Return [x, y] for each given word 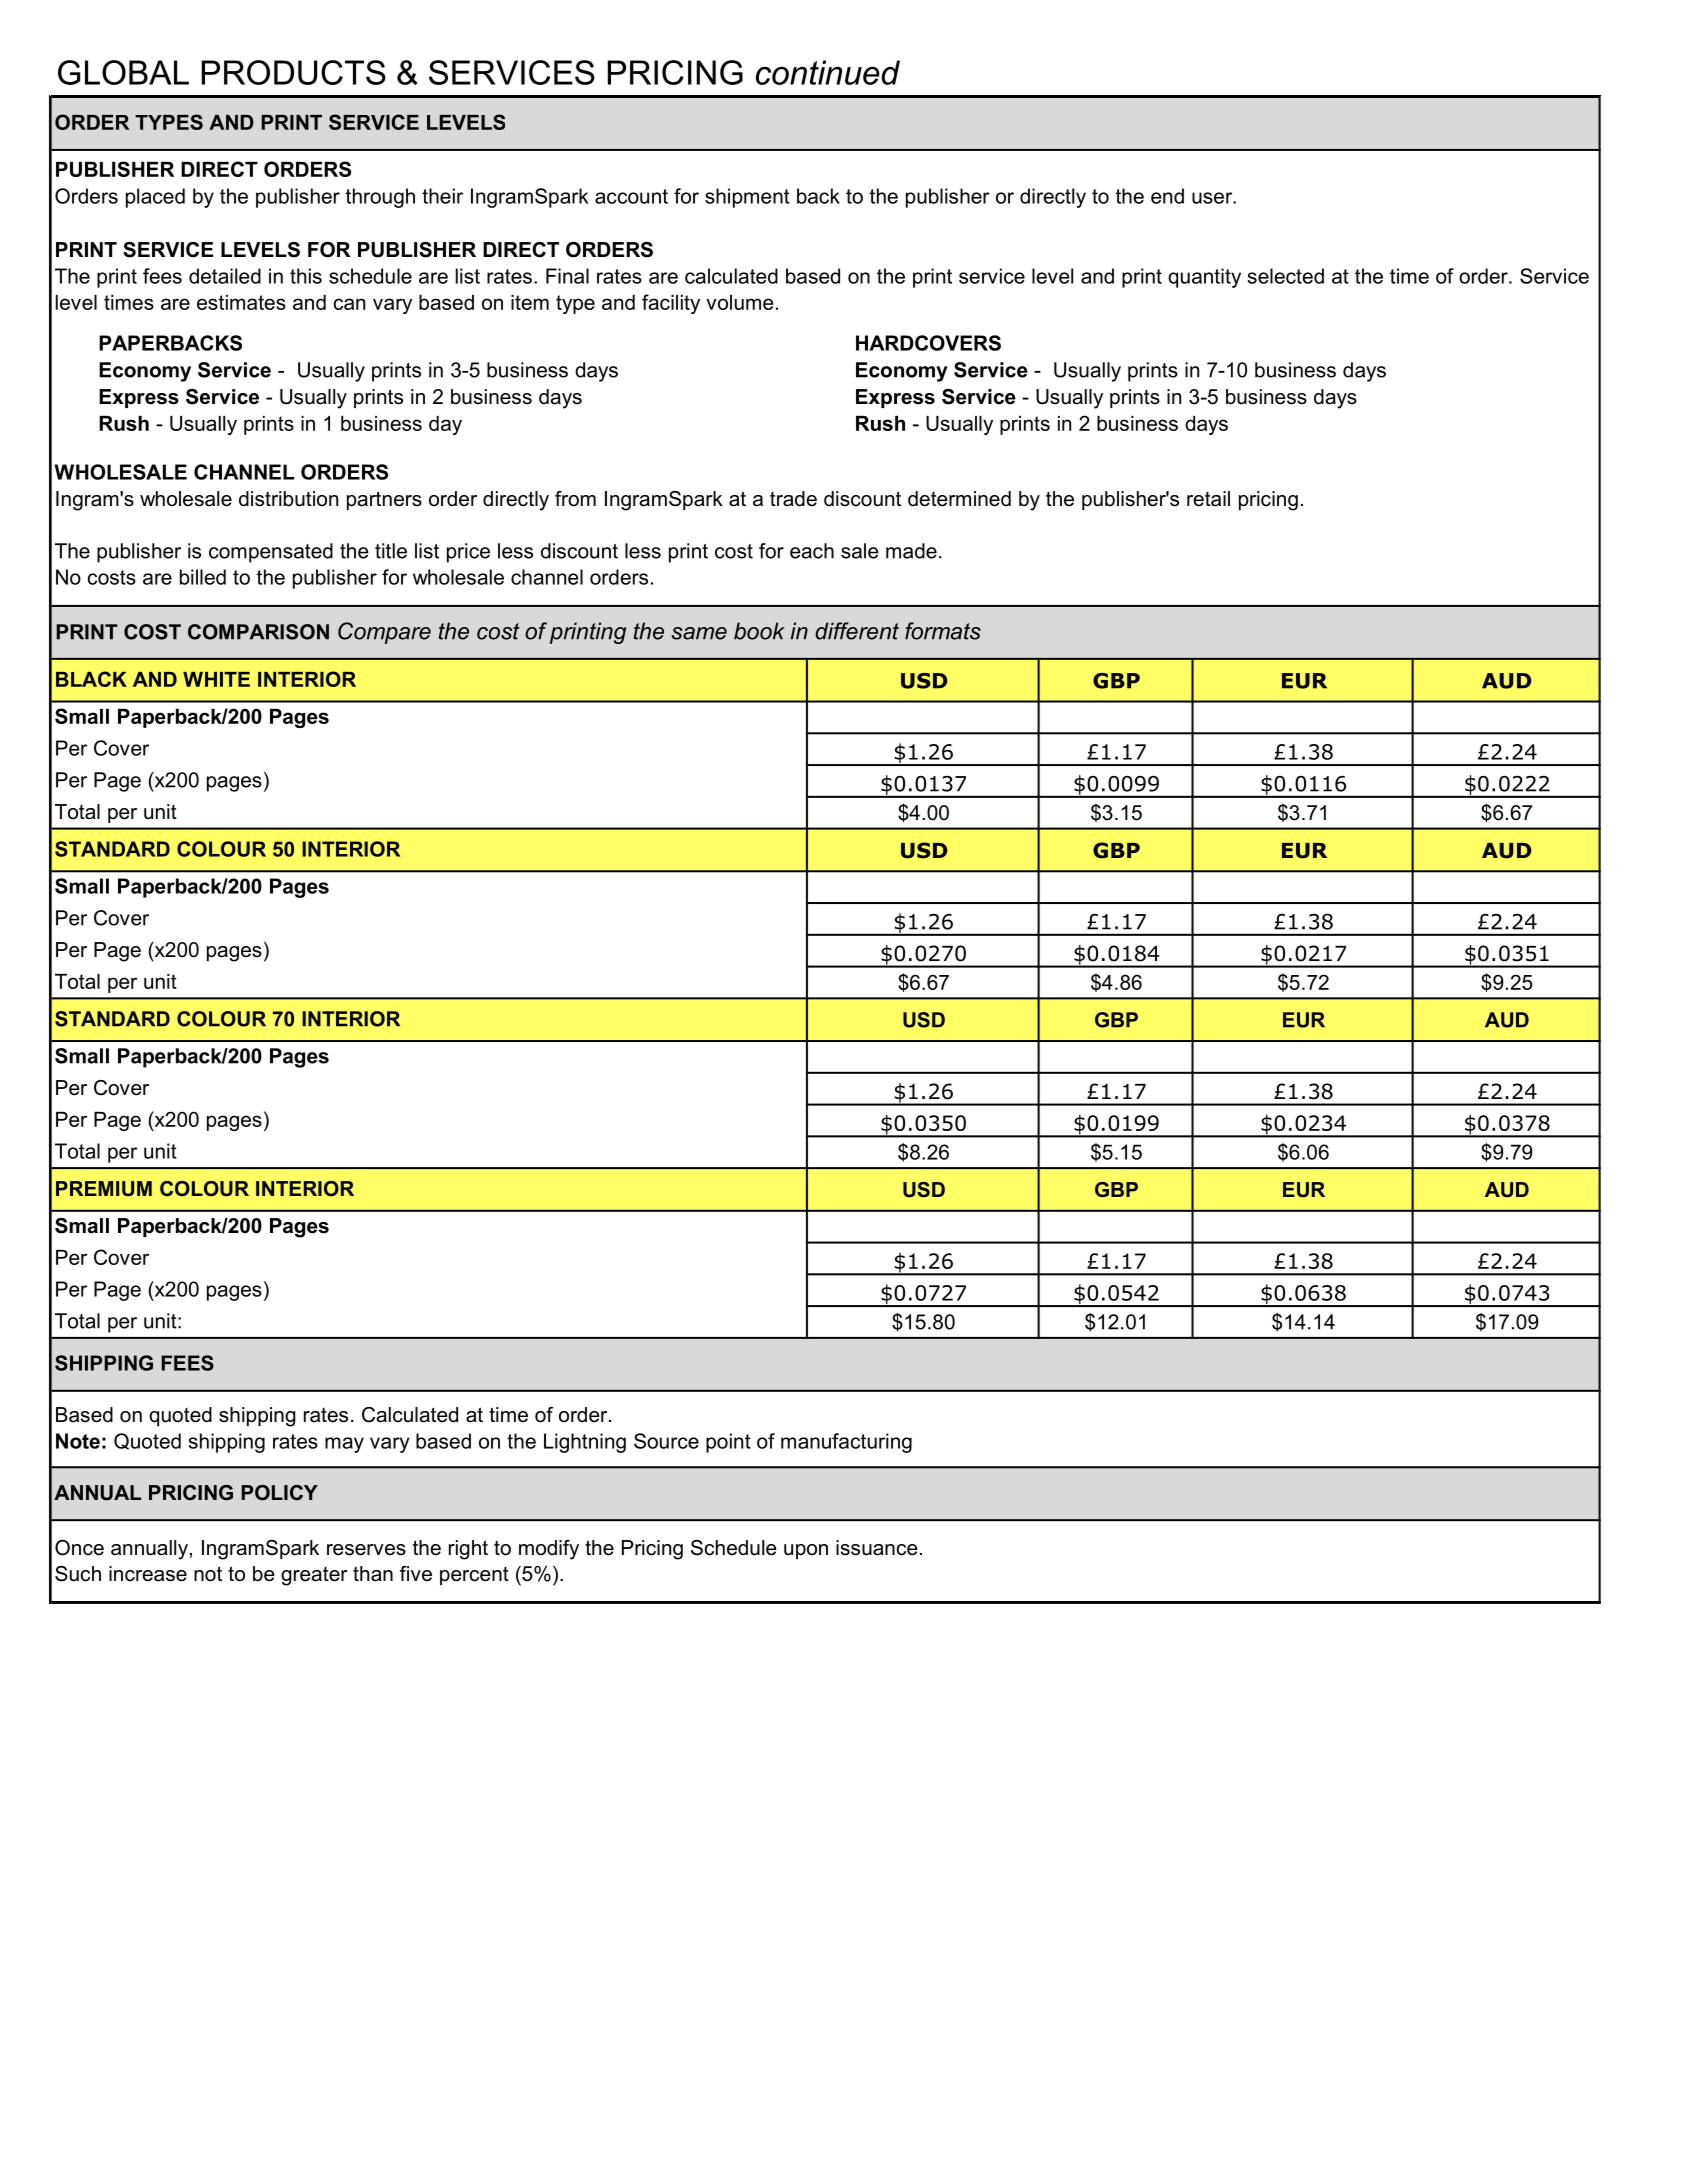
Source [666, 1441]
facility [671, 304]
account [631, 196]
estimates [241, 302]
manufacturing [846, 1443]
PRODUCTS [294, 72]
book [759, 631]
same [699, 633]
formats [943, 631]
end [1167, 196]
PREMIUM [104, 1188]
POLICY [279, 1493]
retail [1208, 499]
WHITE [216, 679]
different [857, 631]
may [344, 1445]
